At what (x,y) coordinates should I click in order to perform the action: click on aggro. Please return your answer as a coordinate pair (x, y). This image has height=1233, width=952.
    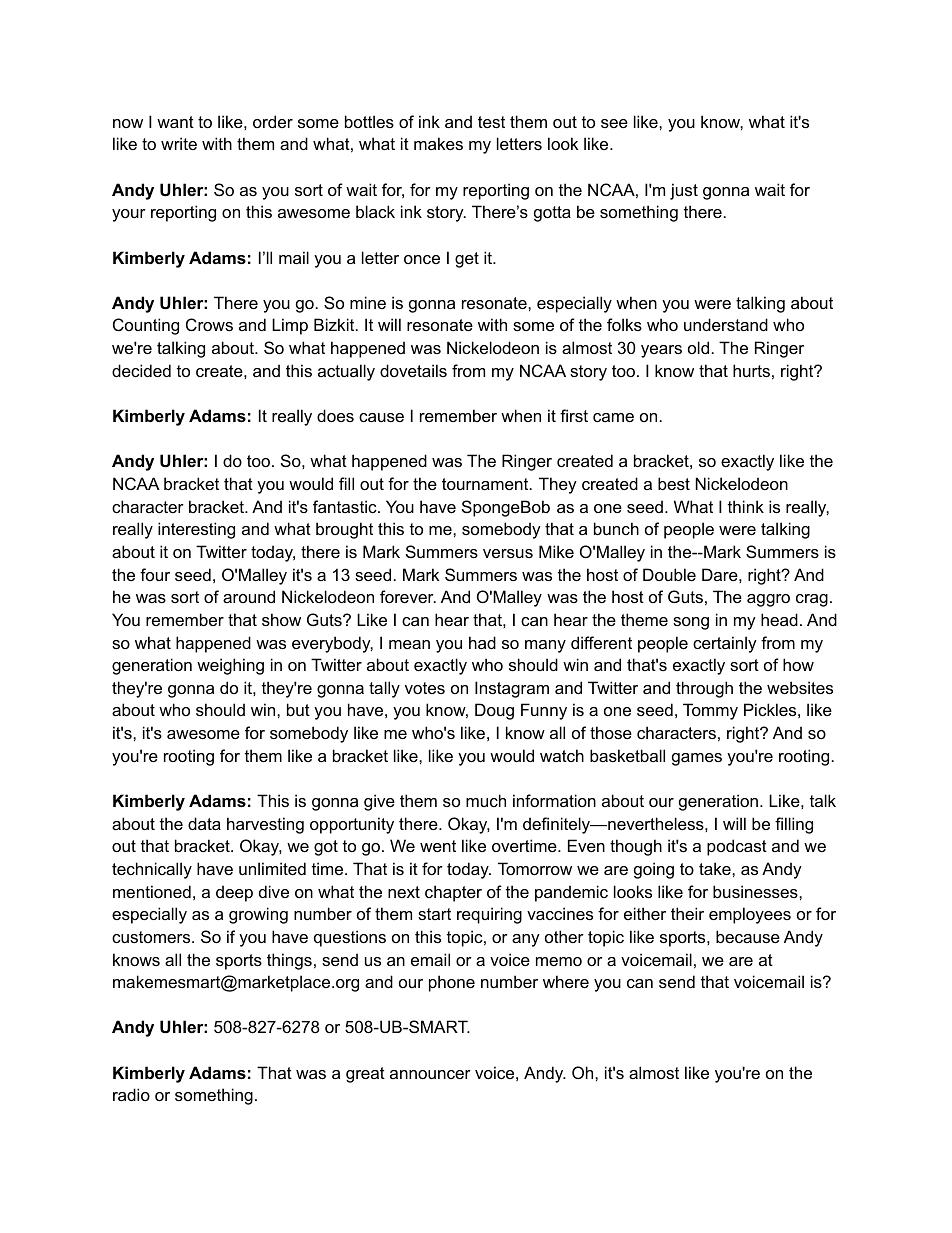
    Looking at the image, I should click on (768, 600).
